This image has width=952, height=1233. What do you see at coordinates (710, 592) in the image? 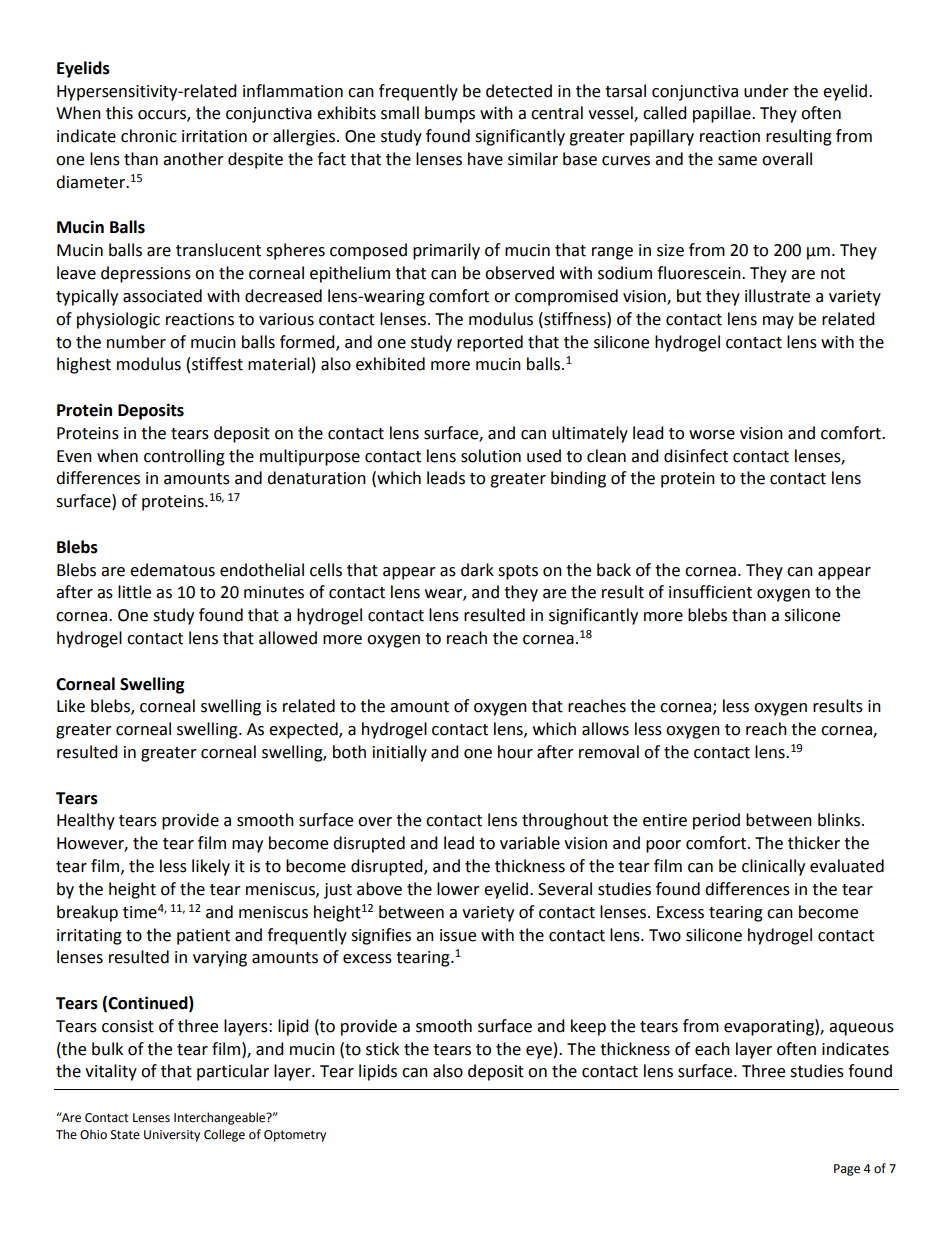
I see `insufficient` at bounding box center [710, 592].
